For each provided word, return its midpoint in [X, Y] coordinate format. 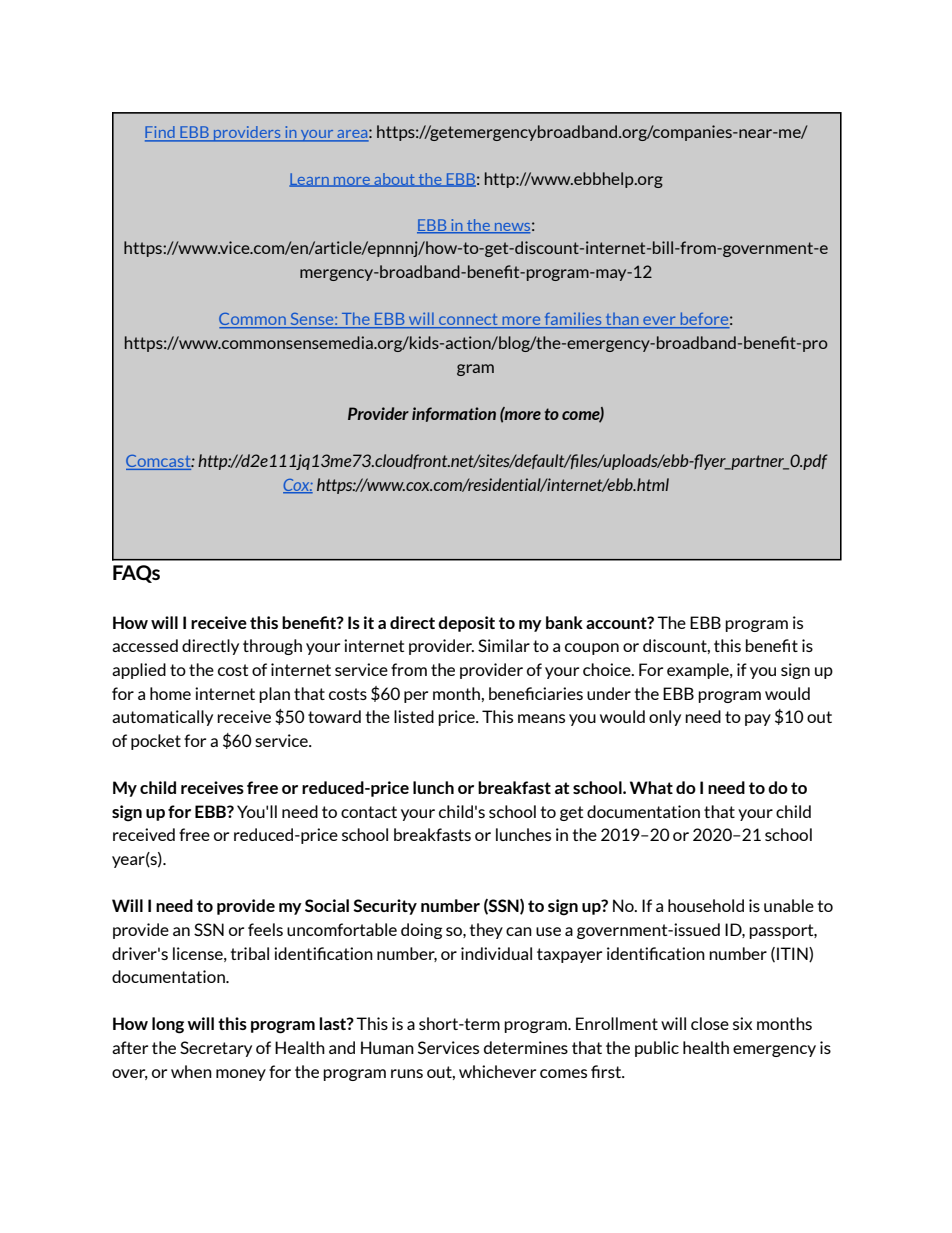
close [710, 1023]
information [454, 414]
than [622, 320]
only [665, 718]
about [394, 180]
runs [407, 1073]
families [573, 320]
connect [468, 321]
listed [414, 716]
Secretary [216, 1049]
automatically [162, 718]
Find [161, 133]
